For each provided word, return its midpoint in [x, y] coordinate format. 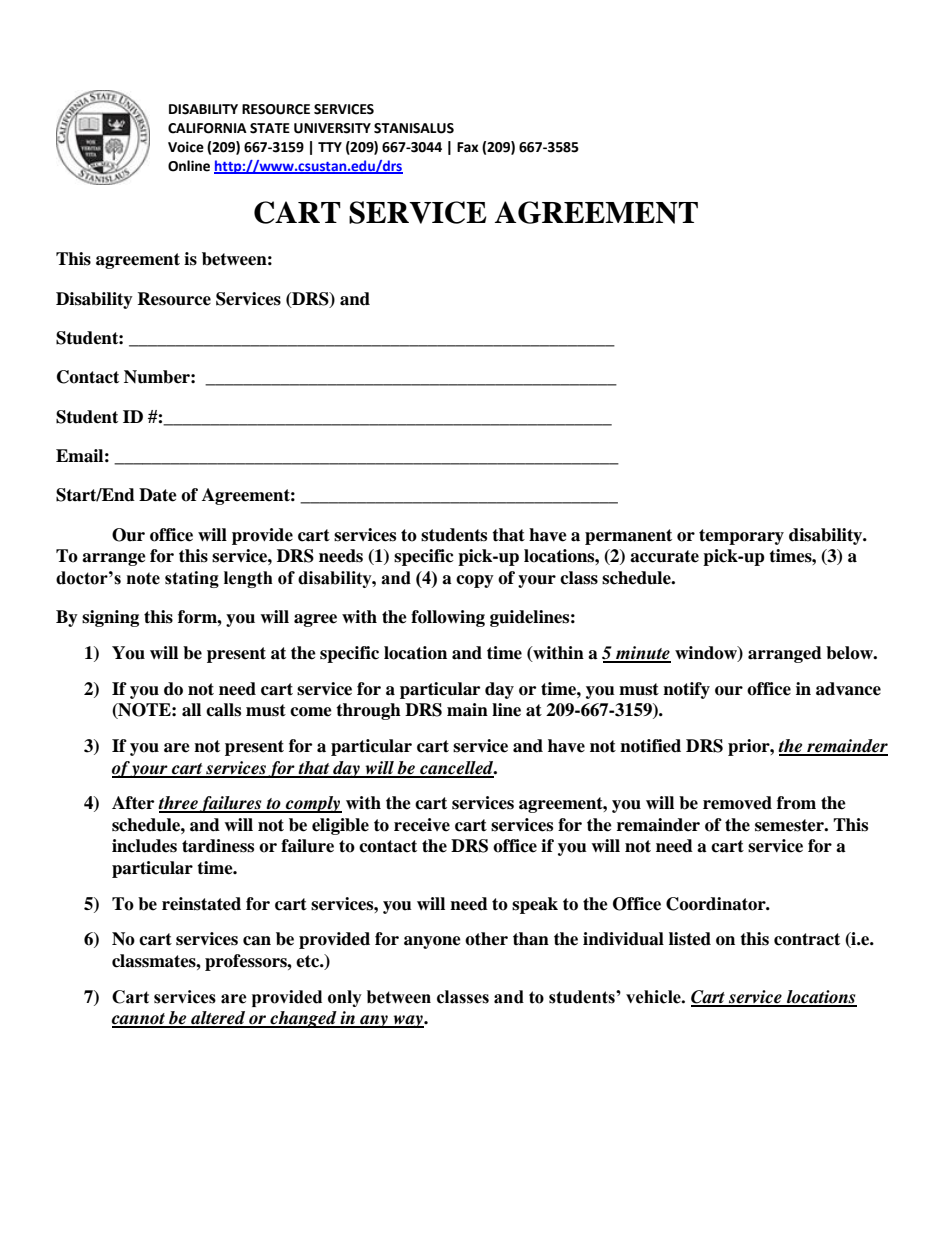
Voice [186, 147]
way [408, 1021]
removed [737, 803]
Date [158, 495]
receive [422, 825]
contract [807, 939]
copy [475, 581]
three [179, 804]
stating [192, 579]
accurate [664, 556]
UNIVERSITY [332, 128]
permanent [628, 537]
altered [218, 1019]
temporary [741, 537]
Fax [468, 147]
